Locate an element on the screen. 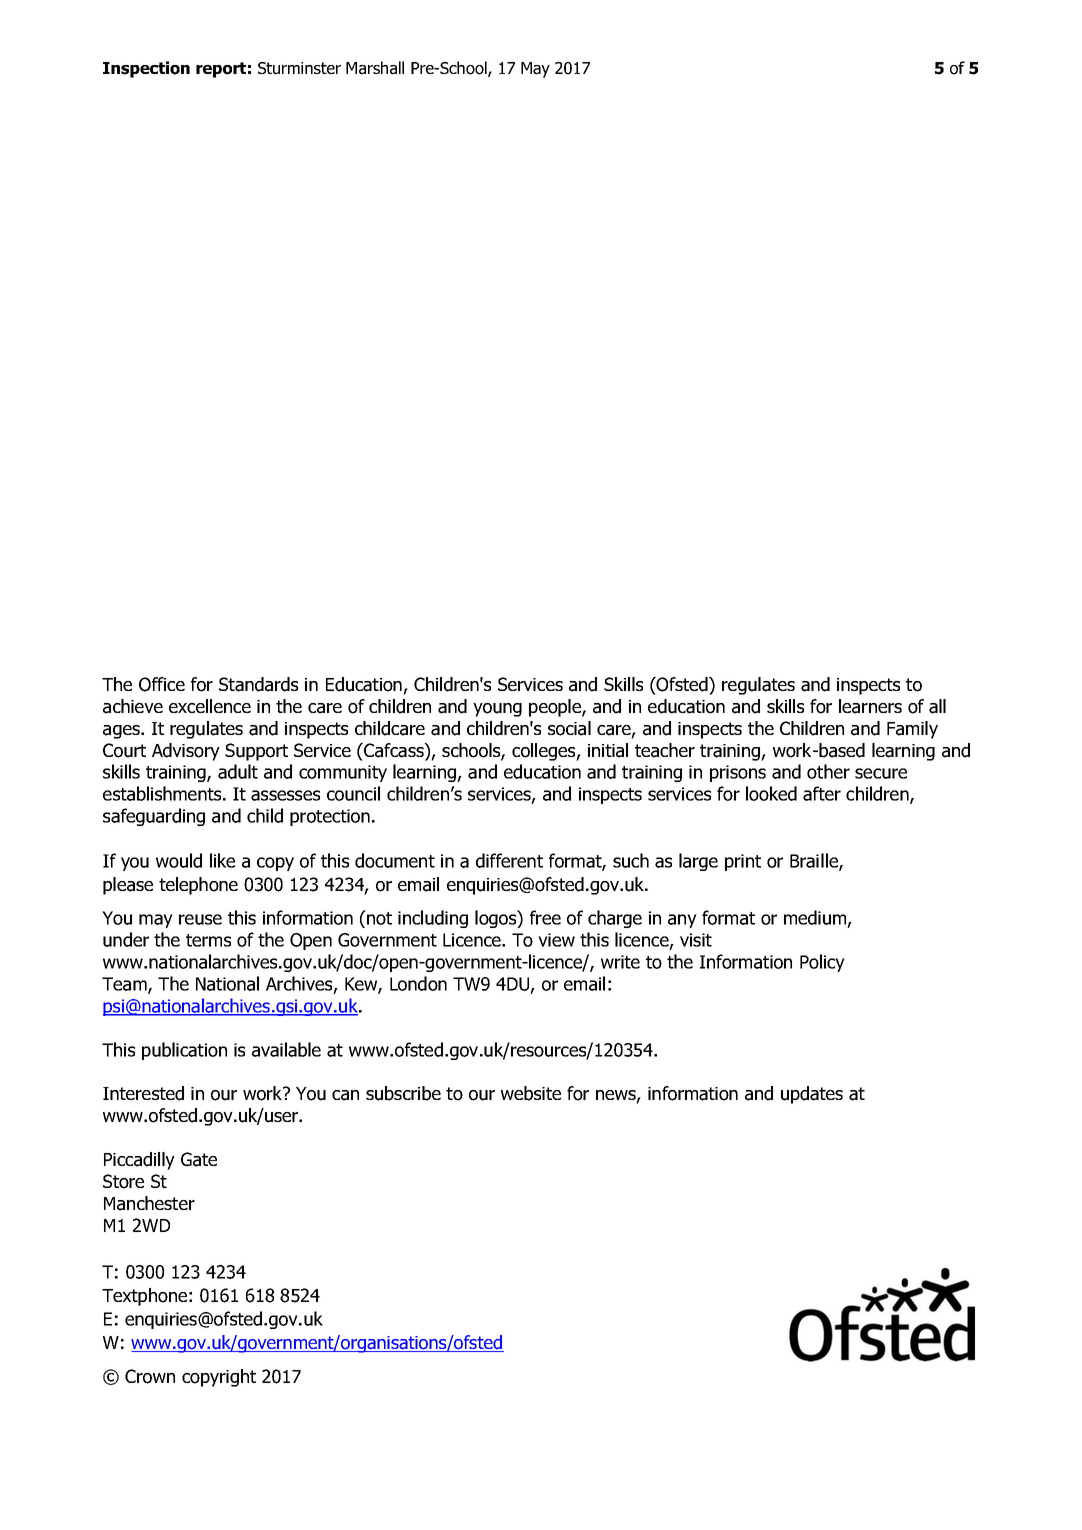 The image size is (1082, 1530). young is located at coordinates (497, 710).
